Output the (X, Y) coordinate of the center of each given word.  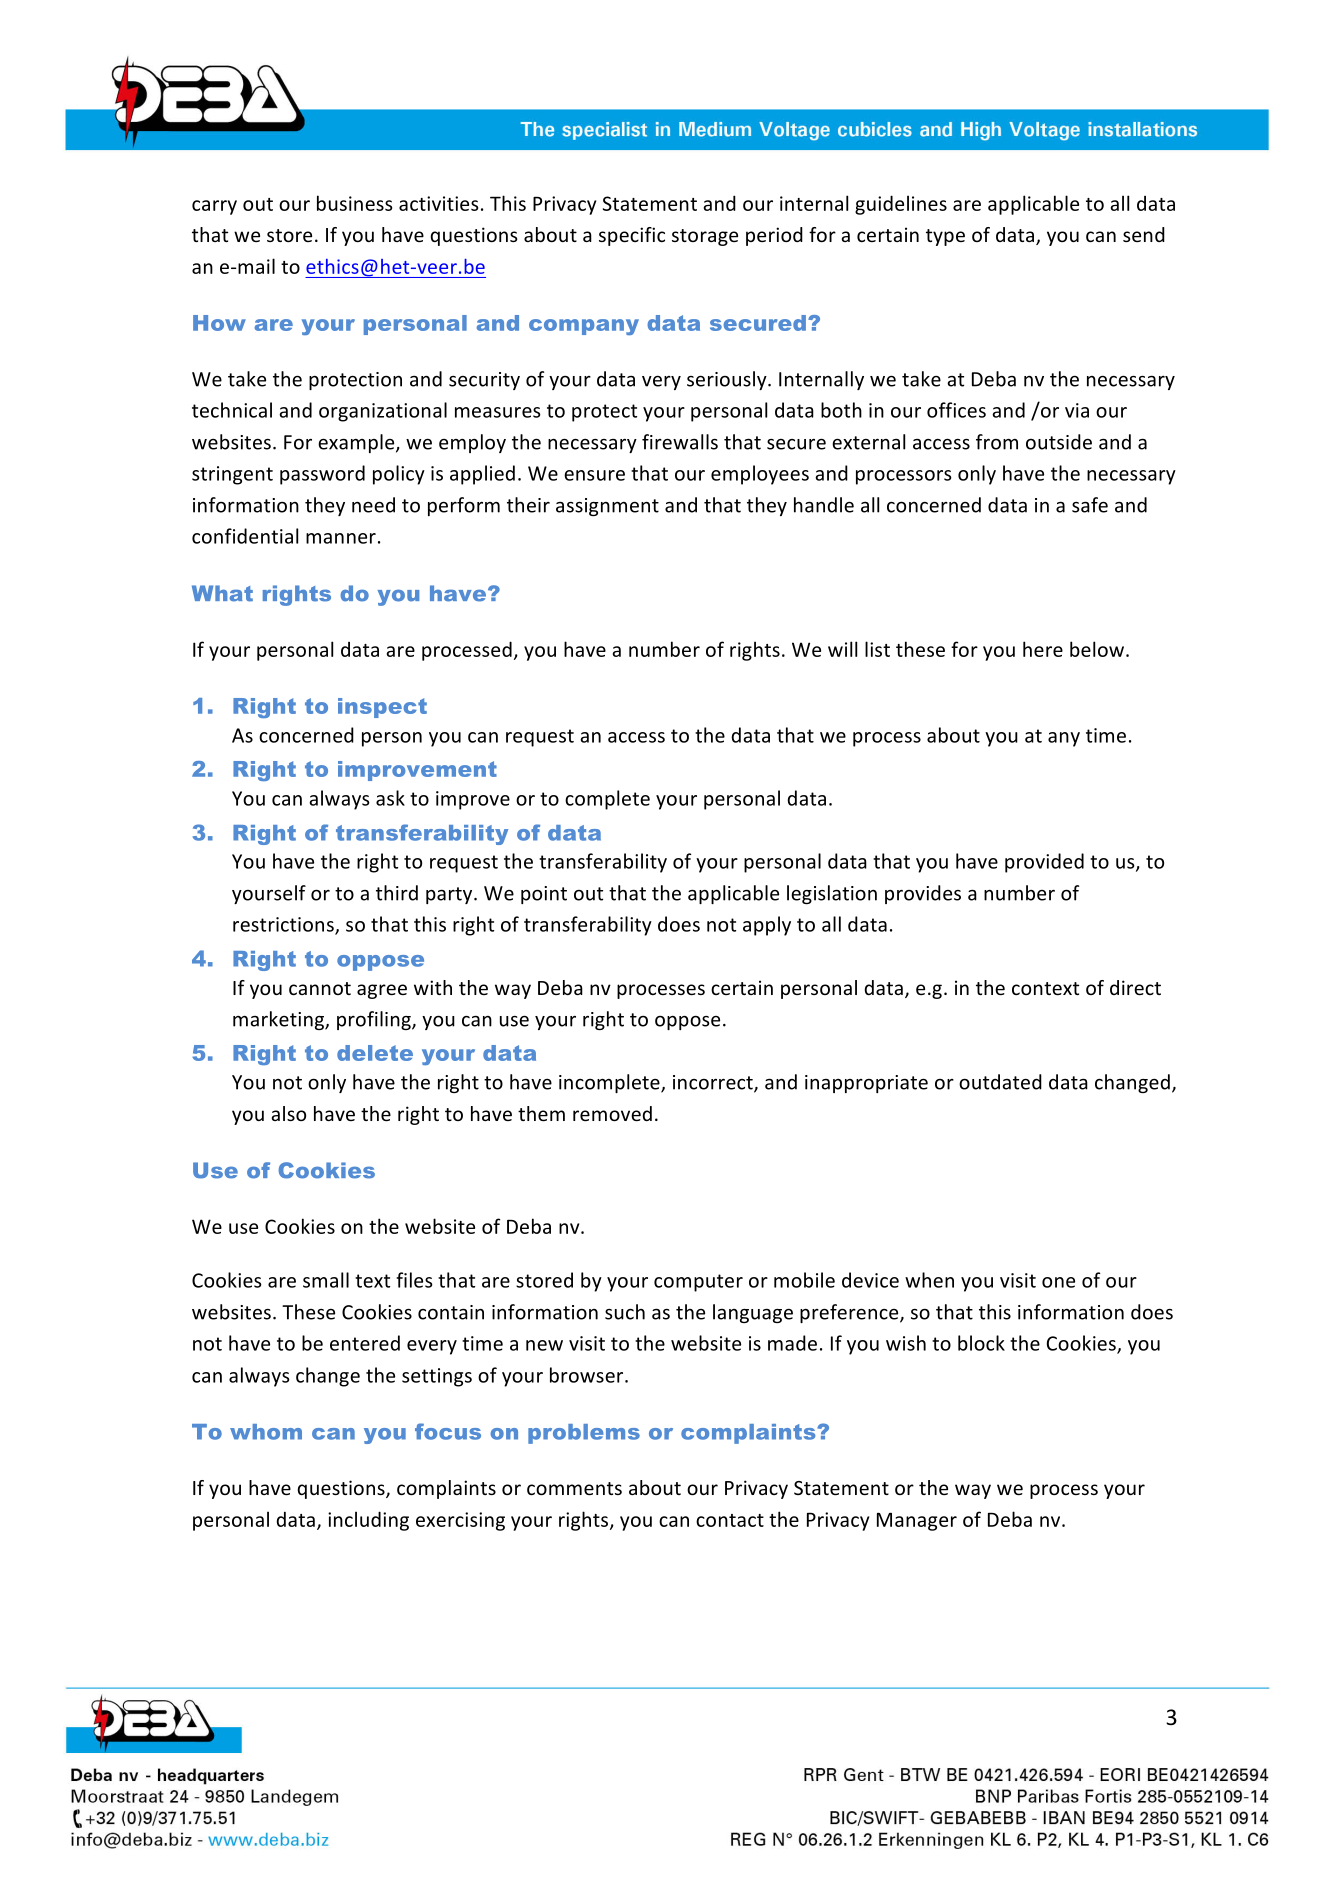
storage (705, 237)
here (1043, 649)
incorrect (714, 1083)
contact (730, 1520)
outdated (1000, 1082)
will (842, 649)
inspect (382, 708)
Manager (917, 1521)
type (945, 237)
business (354, 203)
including (368, 1521)
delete (375, 1053)
